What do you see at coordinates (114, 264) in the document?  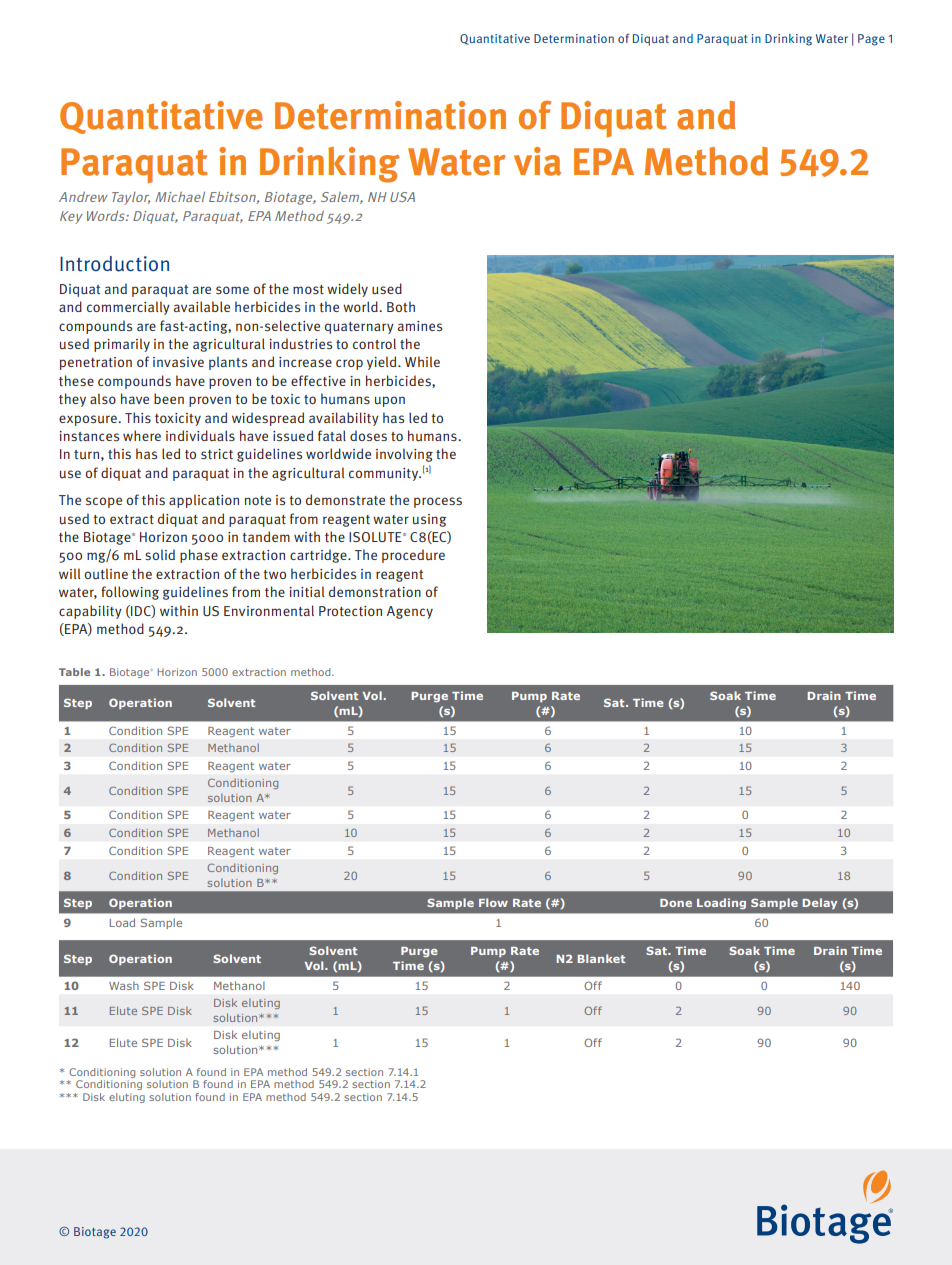 I see `Introduction` at bounding box center [114, 264].
